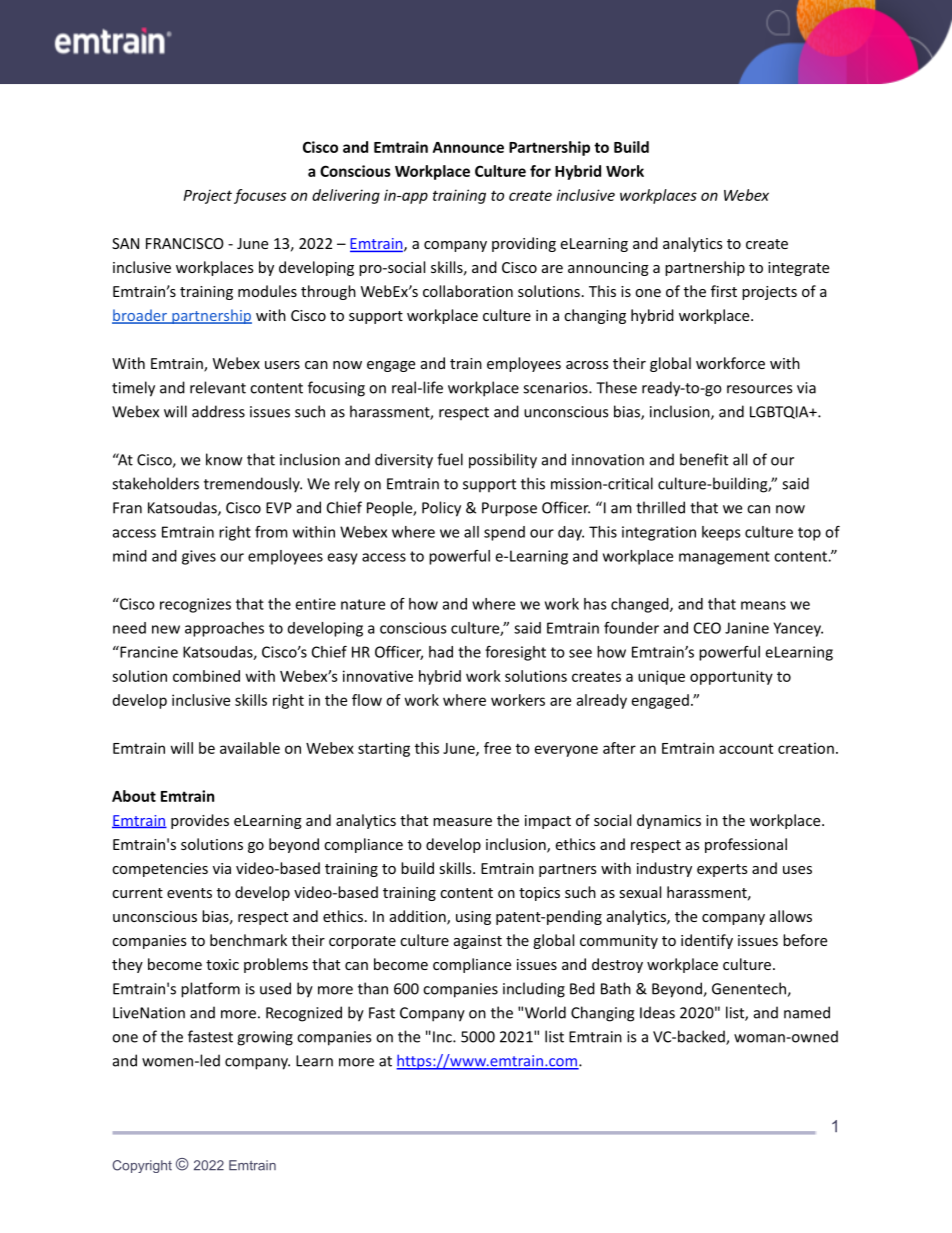  What do you see at coordinates (468, 291) in the page?
I see `collaboration` at bounding box center [468, 291].
